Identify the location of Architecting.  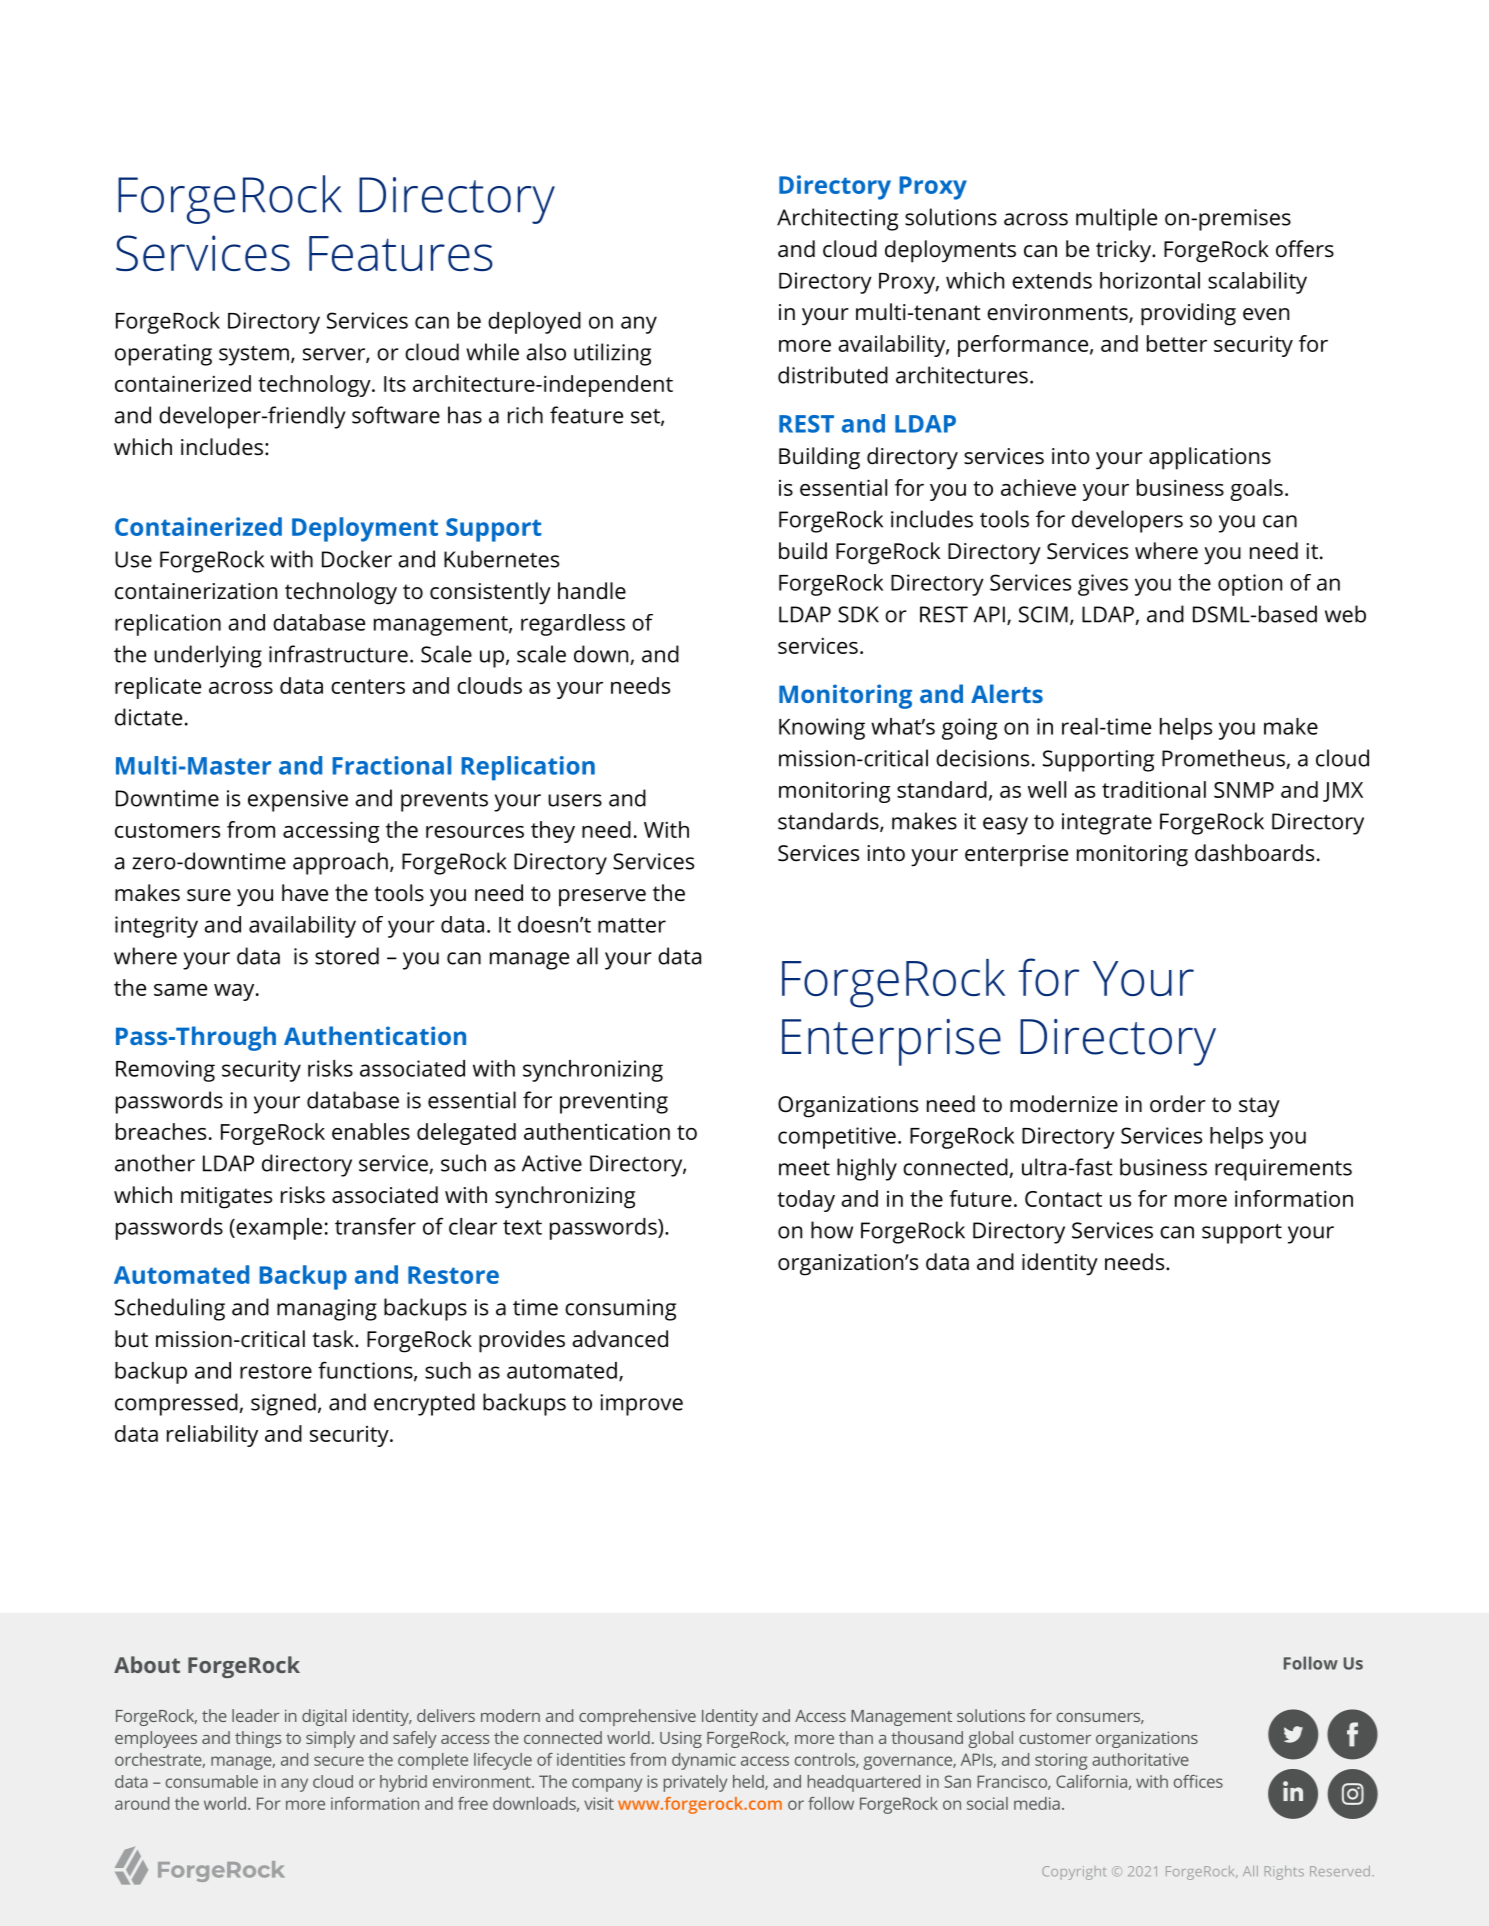
(837, 219).
